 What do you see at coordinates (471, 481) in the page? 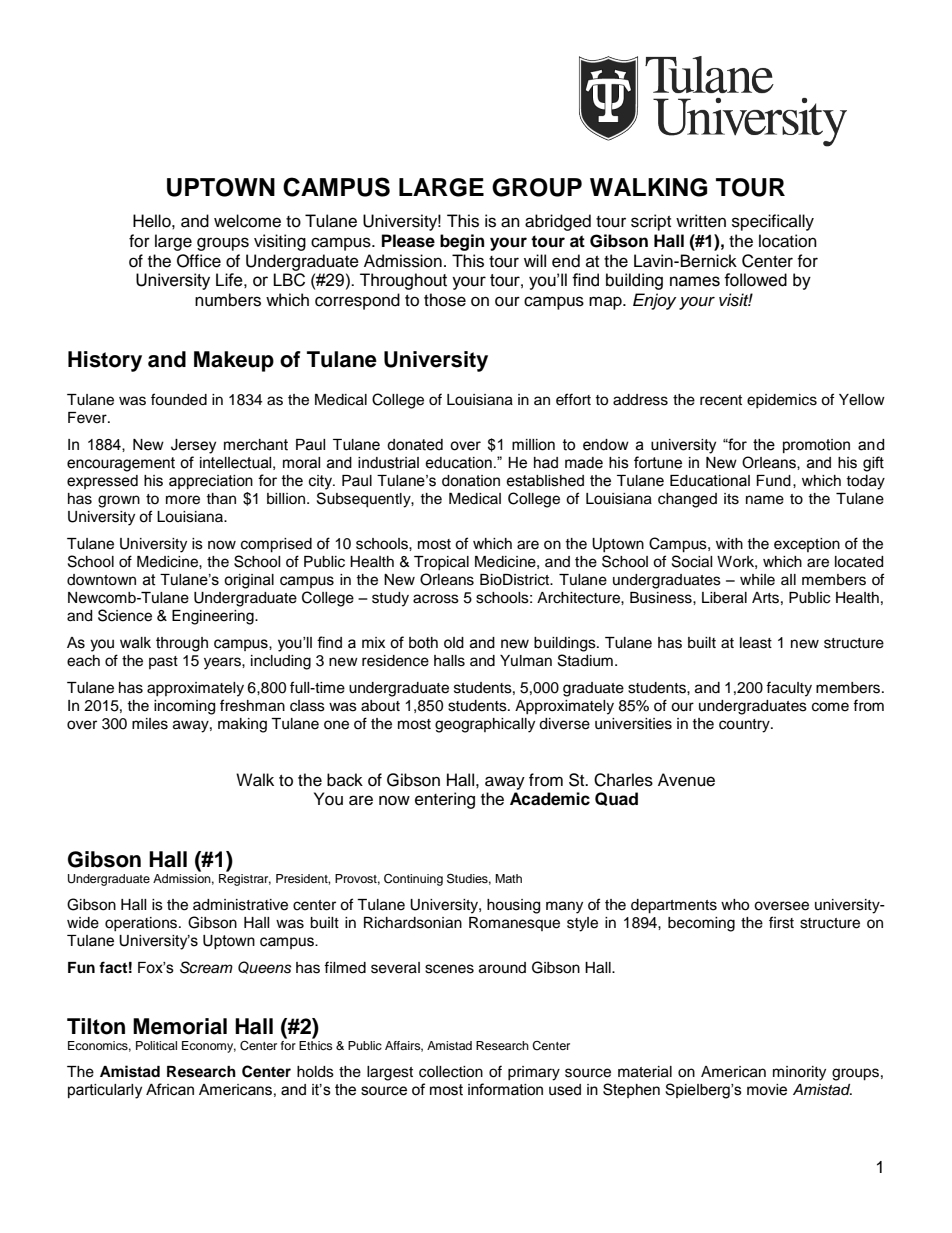
I see `donation` at bounding box center [471, 481].
